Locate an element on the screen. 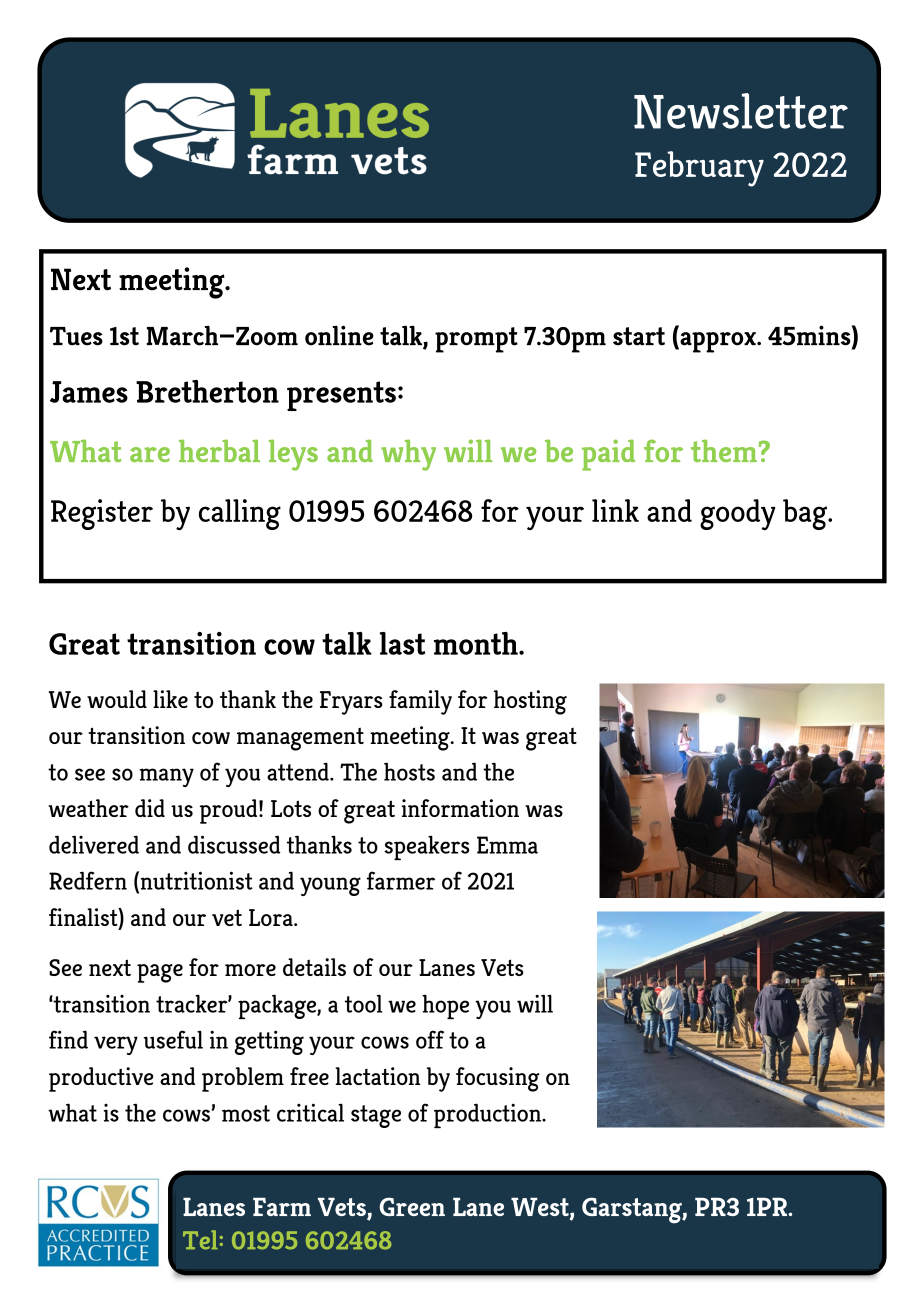  Emma is located at coordinates (507, 845).
